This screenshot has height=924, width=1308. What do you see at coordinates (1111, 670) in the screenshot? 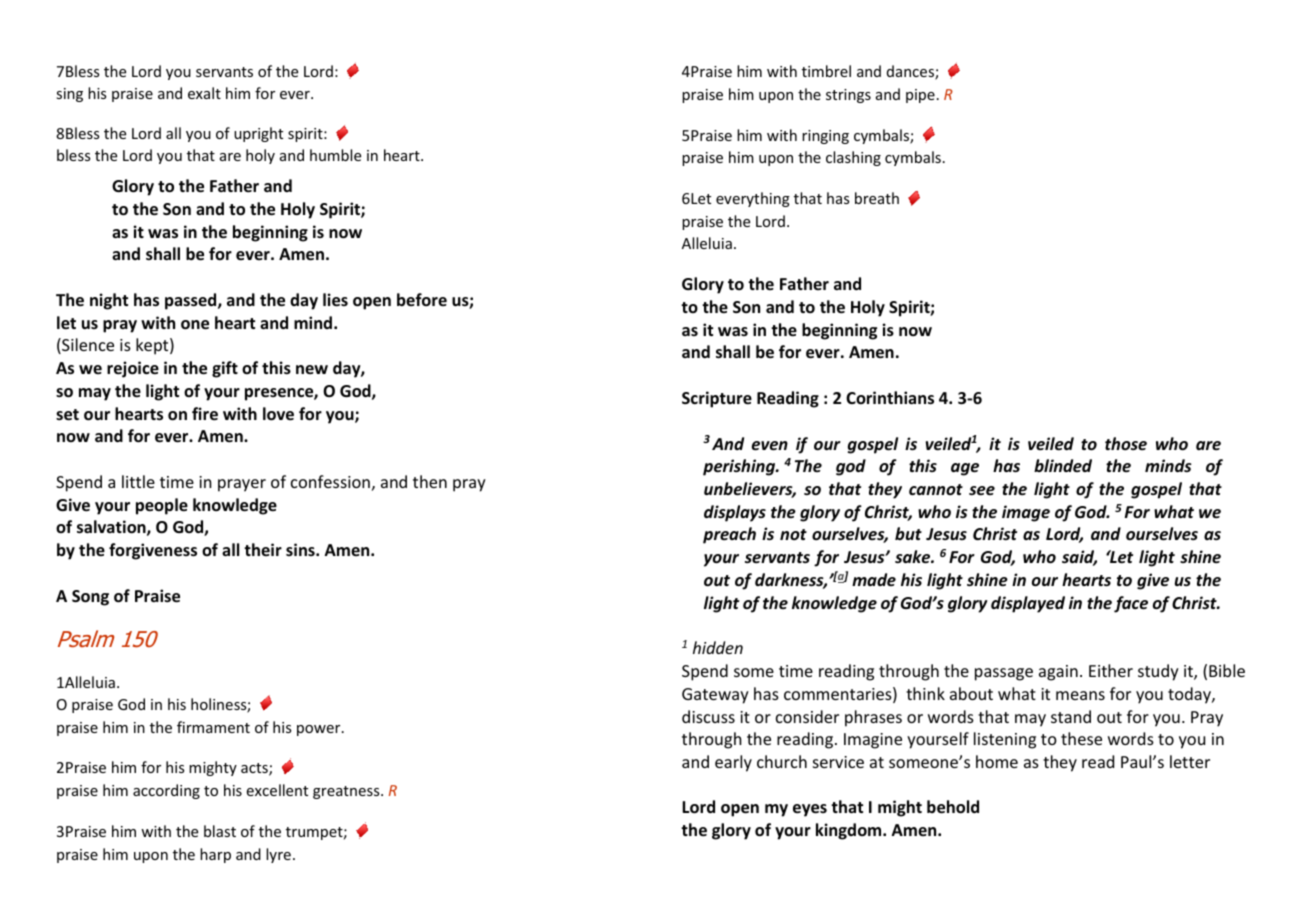
I see `Either` at bounding box center [1111, 670].
